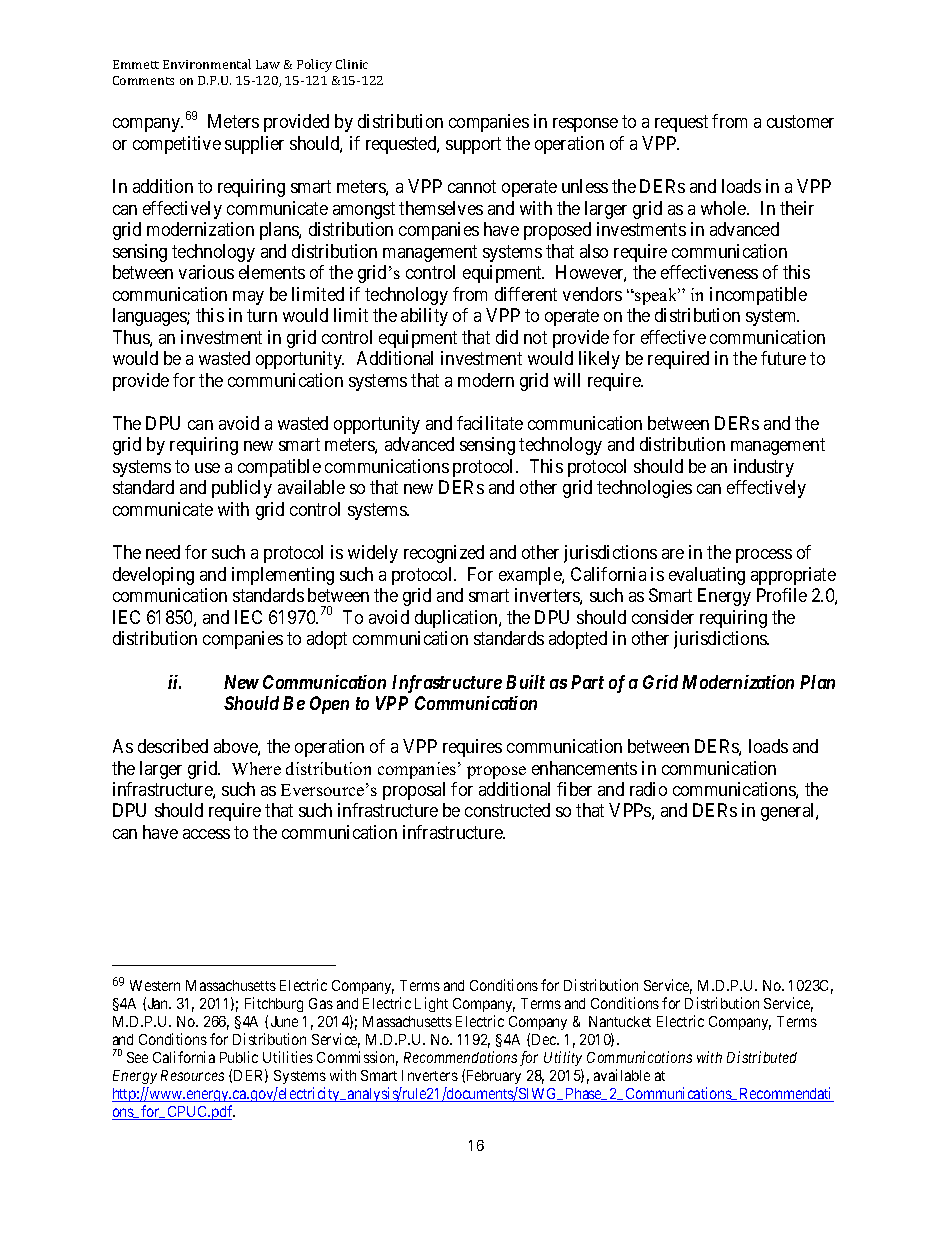  Describe the element at coordinates (707, 576) in the image. I see `evaluating` at that location.
